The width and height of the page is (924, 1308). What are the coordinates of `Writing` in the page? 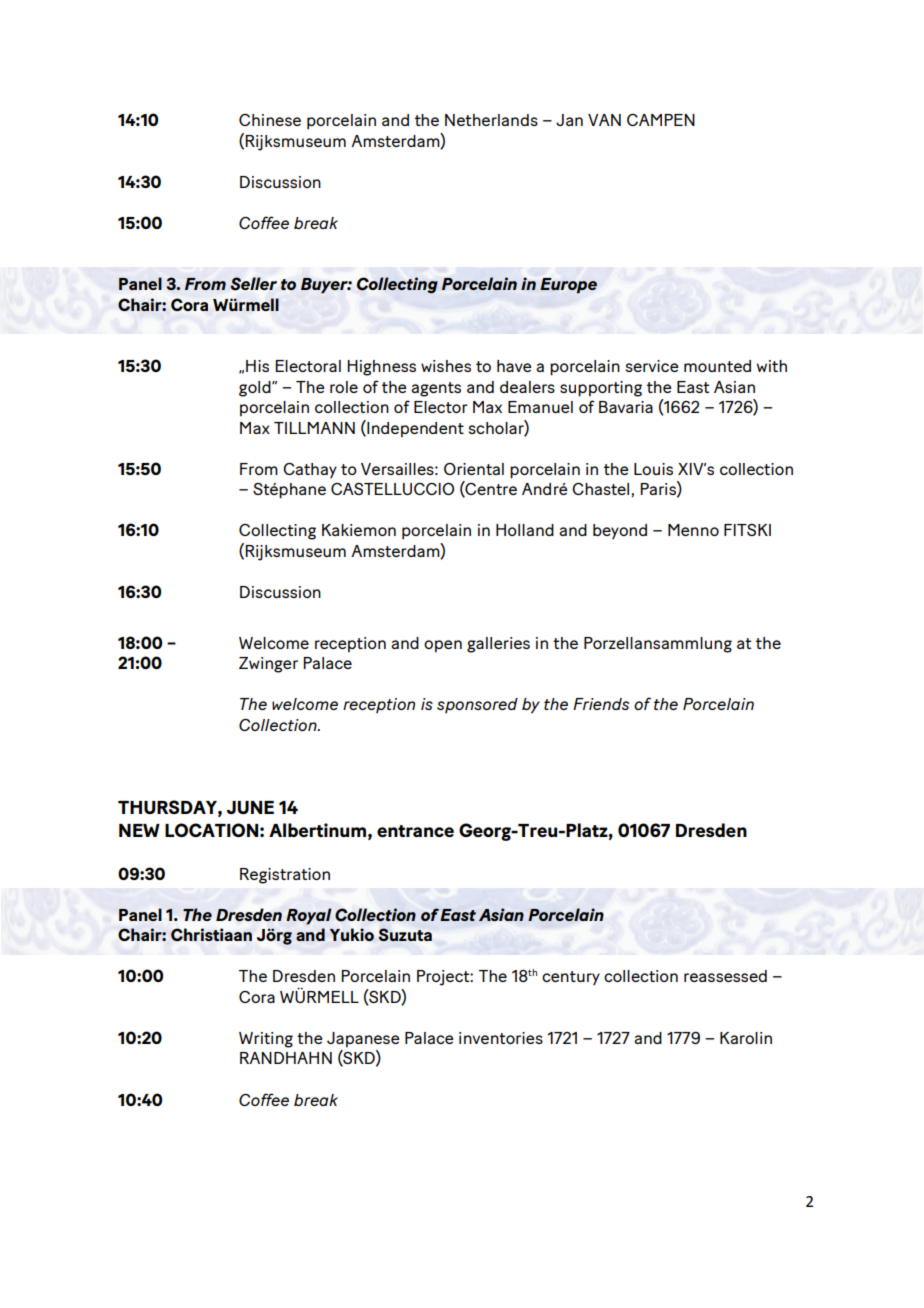 It's located at (266, 1040).
